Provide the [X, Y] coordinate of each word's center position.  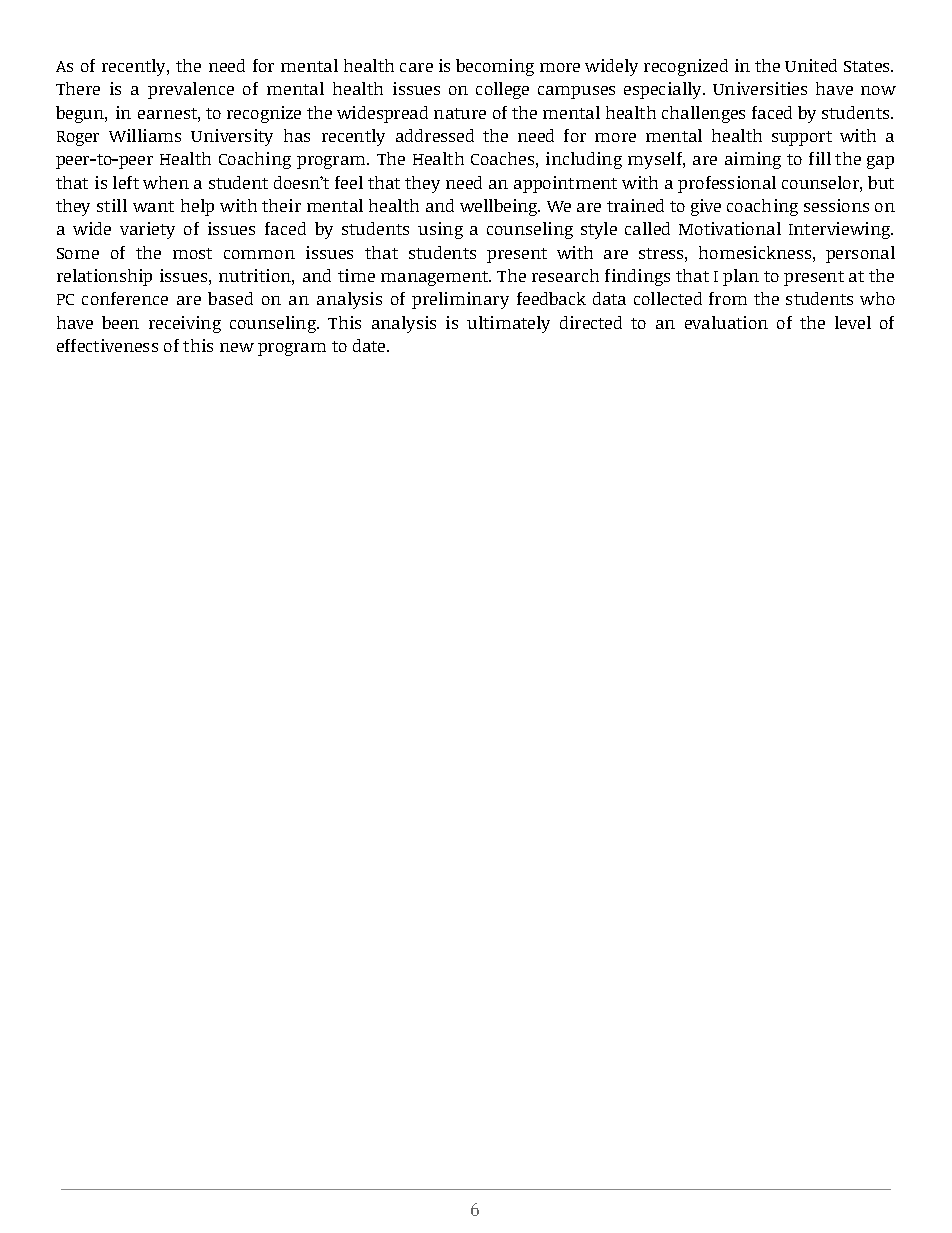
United [811, 65]
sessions [836, 205]
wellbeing [500, 207]
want [153, 206]
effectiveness [107, 345]
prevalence [191, 90]
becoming [495, 67]
